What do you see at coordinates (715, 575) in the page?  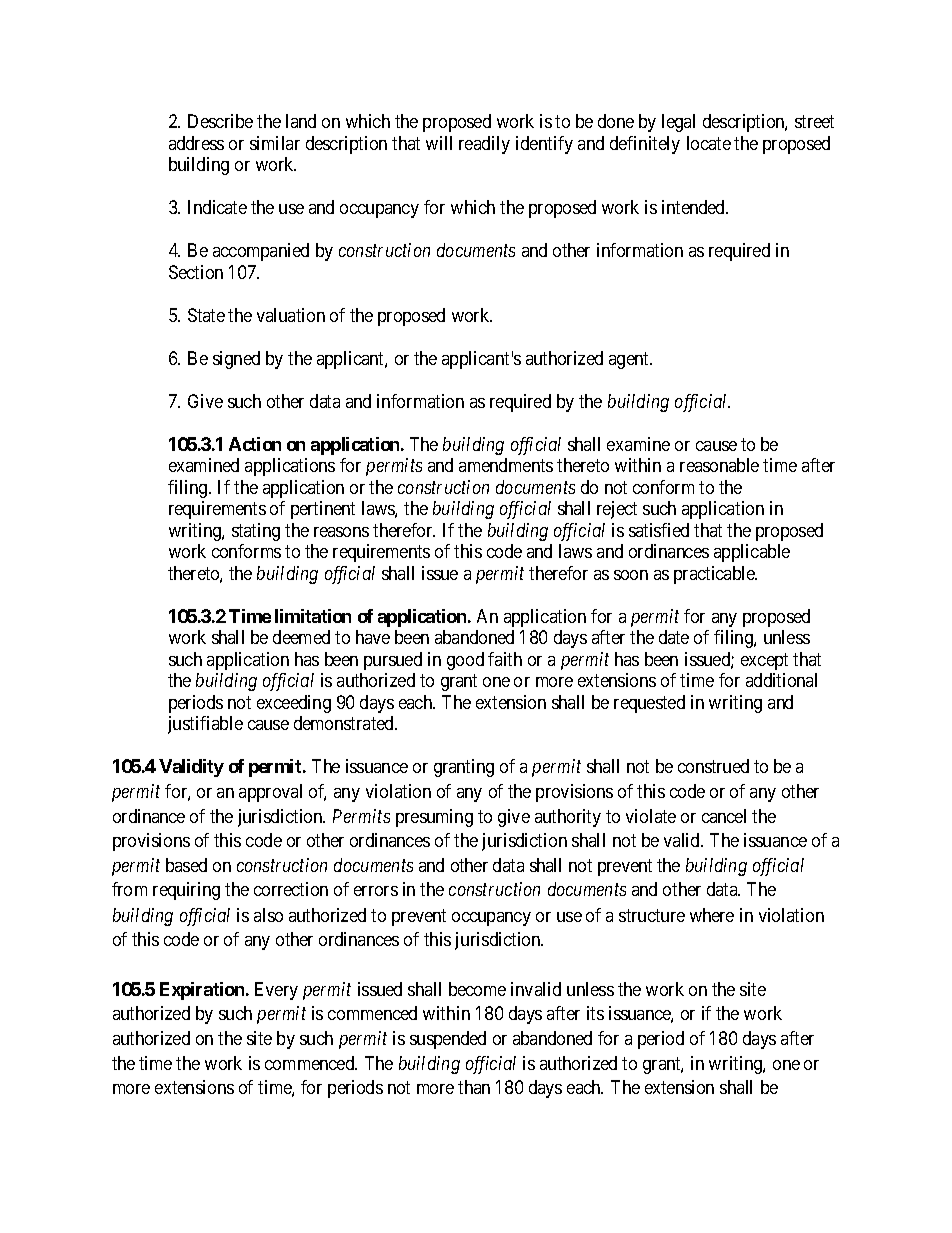 I see `practicable` at bounding box center [715, 575].
